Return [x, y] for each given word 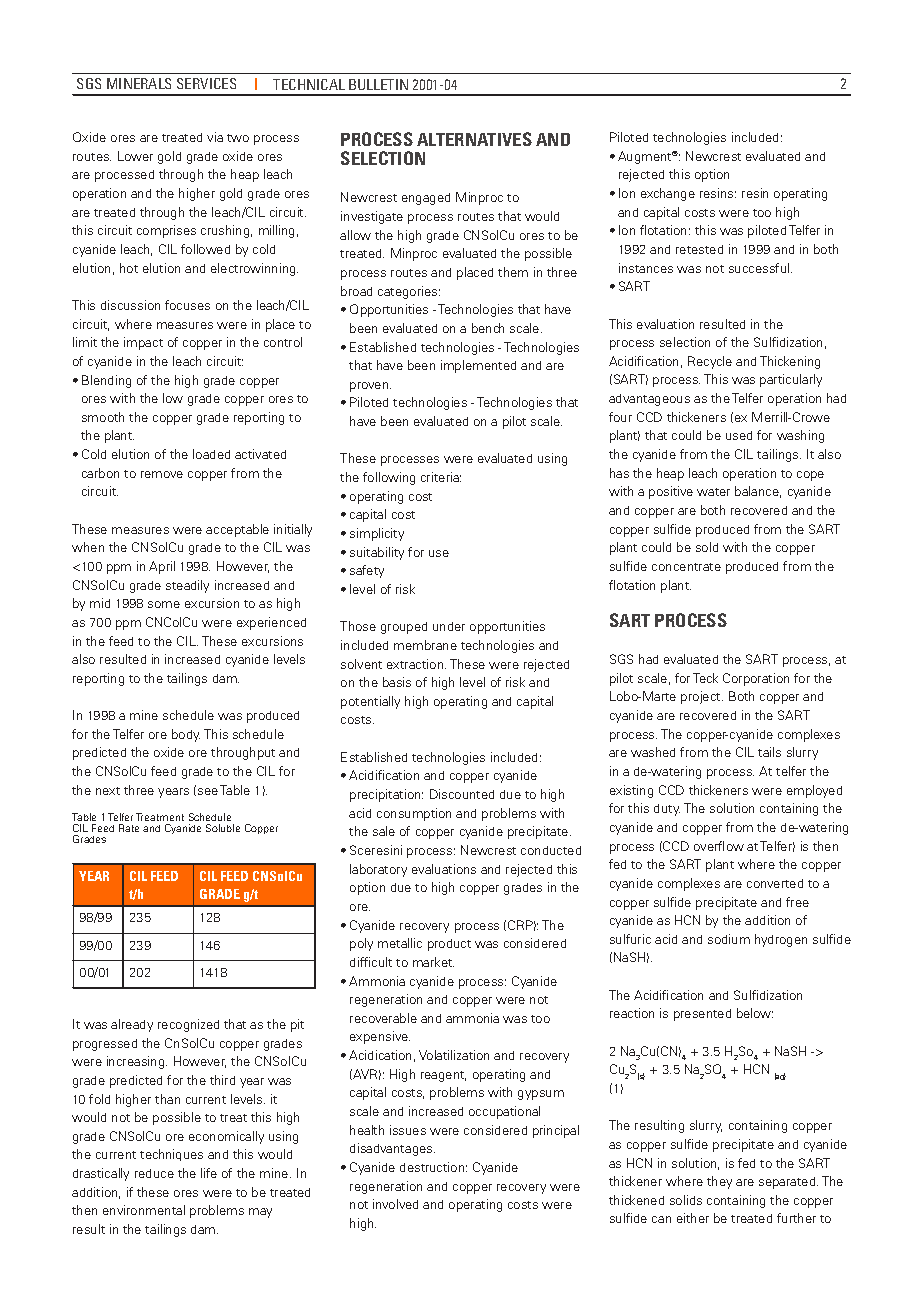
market [433, 962]
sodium [729, 939]
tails [769, 752]
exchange [668, 194]
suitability [377, 553]
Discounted [462, 794]
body [186, 735]
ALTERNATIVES [474, 139]
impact [143, 343]
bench [488, 328]
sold [707, 547]
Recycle [710, 362]
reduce [154, 1173]
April [162, 567]
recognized [188, 1025]
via [215, 137]
